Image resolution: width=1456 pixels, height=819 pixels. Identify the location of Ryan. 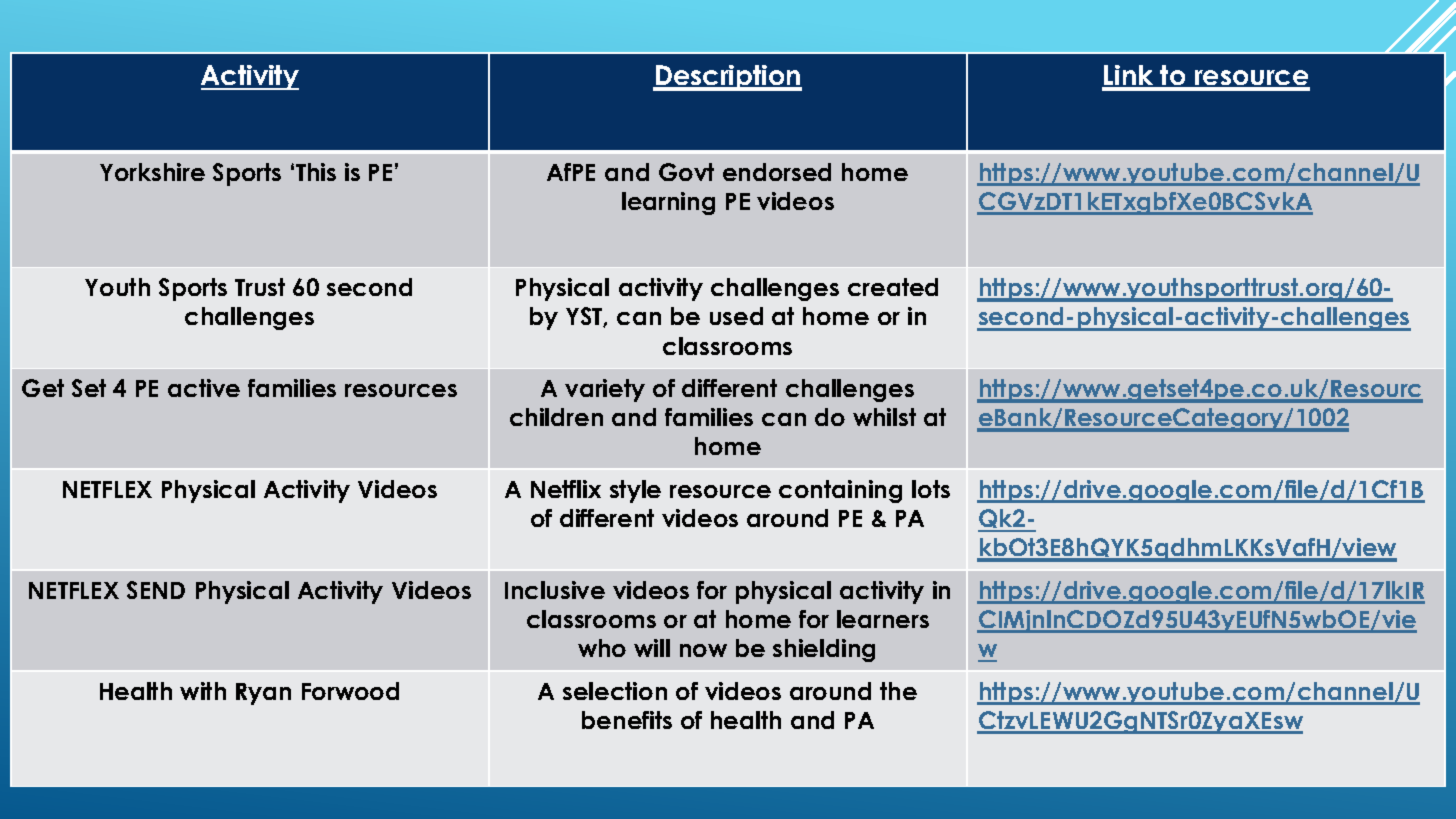
(263, 694).
